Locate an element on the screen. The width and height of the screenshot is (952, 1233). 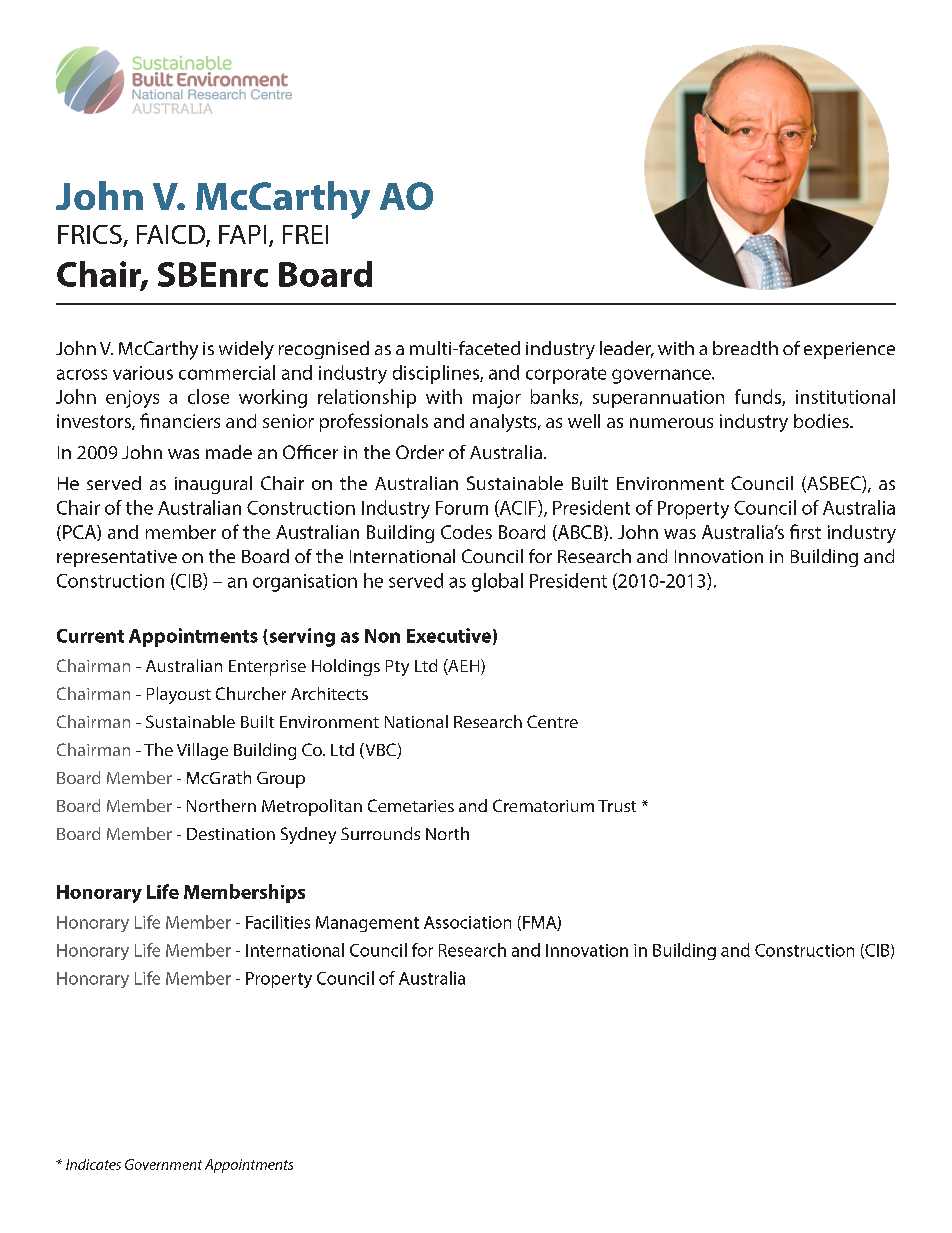
Trust is located at coordinates (617, 806).
